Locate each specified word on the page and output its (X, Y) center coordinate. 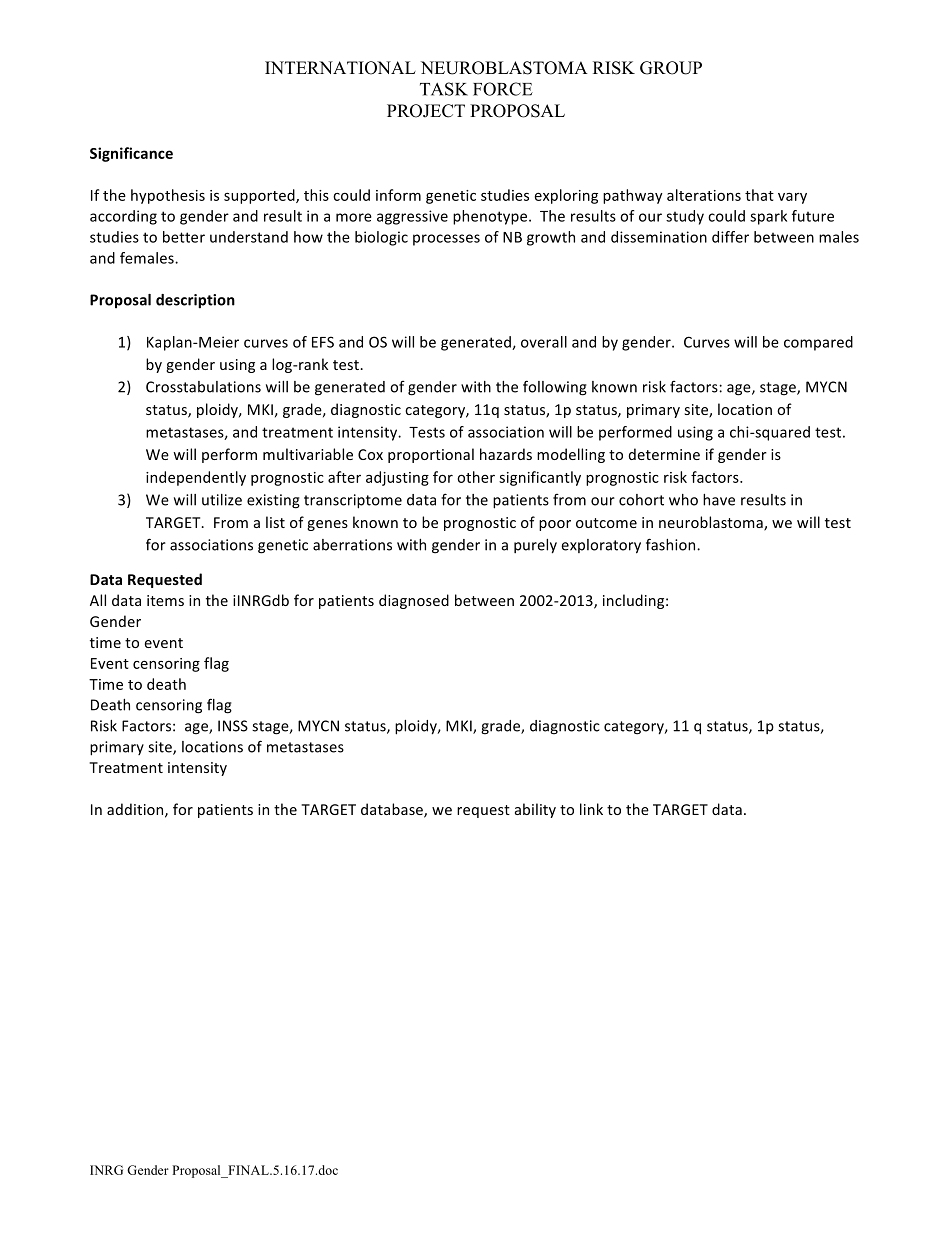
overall (544, 342)
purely (535, 546)
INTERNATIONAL (340, 68)
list (275, 522)
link (591, 809)
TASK (444, 89)
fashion (672, 544)
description (195, 301)
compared (818, 343)
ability (535, 810)
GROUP (671, 68)
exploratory (601, 546)
